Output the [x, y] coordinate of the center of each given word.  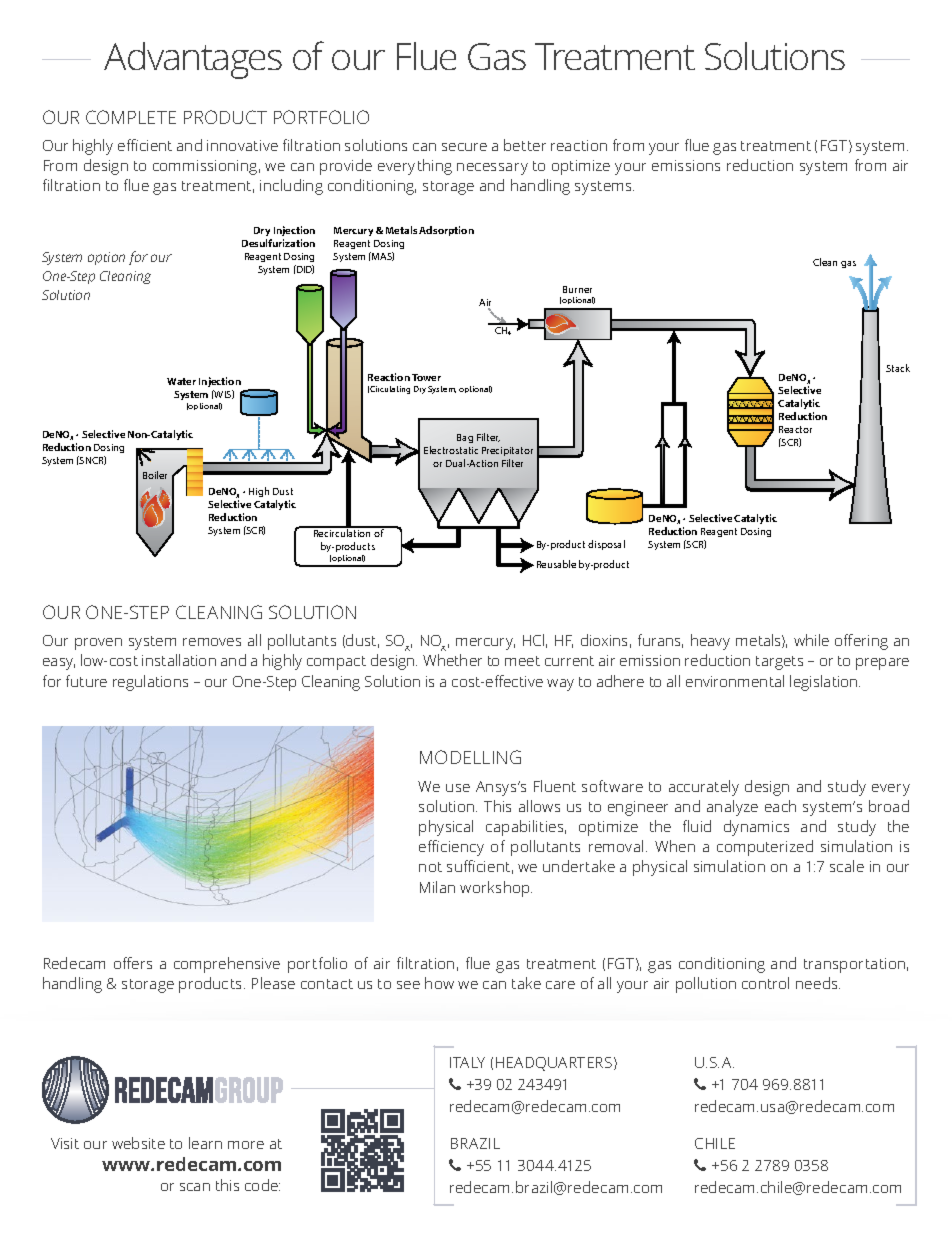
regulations [150, 683]
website [138, 1143]
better [525, 145]
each [780, 806]
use [458, 788]
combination [472, 463]
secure [464, 147]
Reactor [795, 429]
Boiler [155, 475]
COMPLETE [131, 117]
